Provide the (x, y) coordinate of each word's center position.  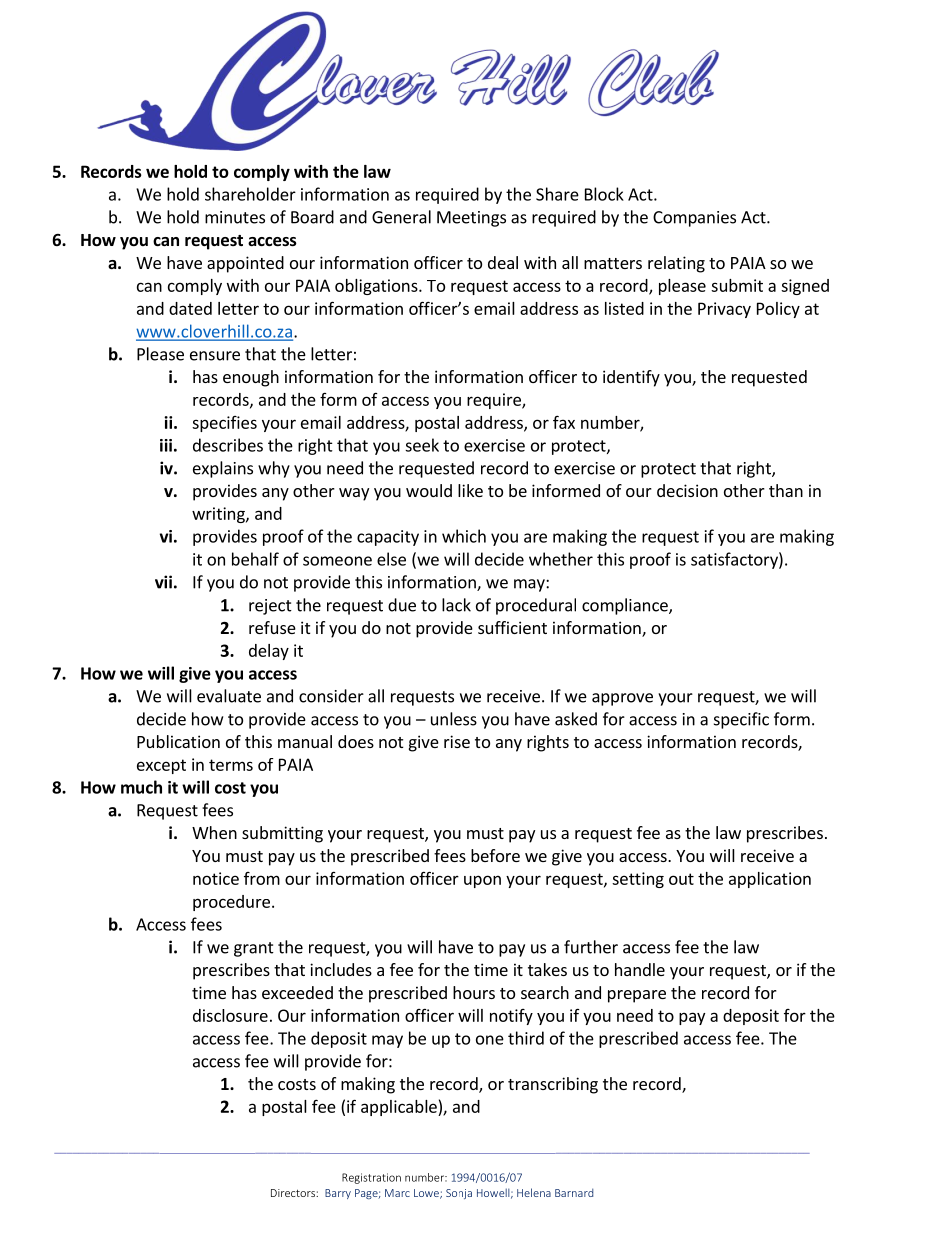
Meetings (471, 219)
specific (741, 720)
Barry (338, 1194)
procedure (231, 903)
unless (454, 719)
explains (223, 469)
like (470, 490)
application (770, 880)
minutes (235, 217)
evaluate (229, 696)
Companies (694, 219)
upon (482, 881)
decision (687, 490)
